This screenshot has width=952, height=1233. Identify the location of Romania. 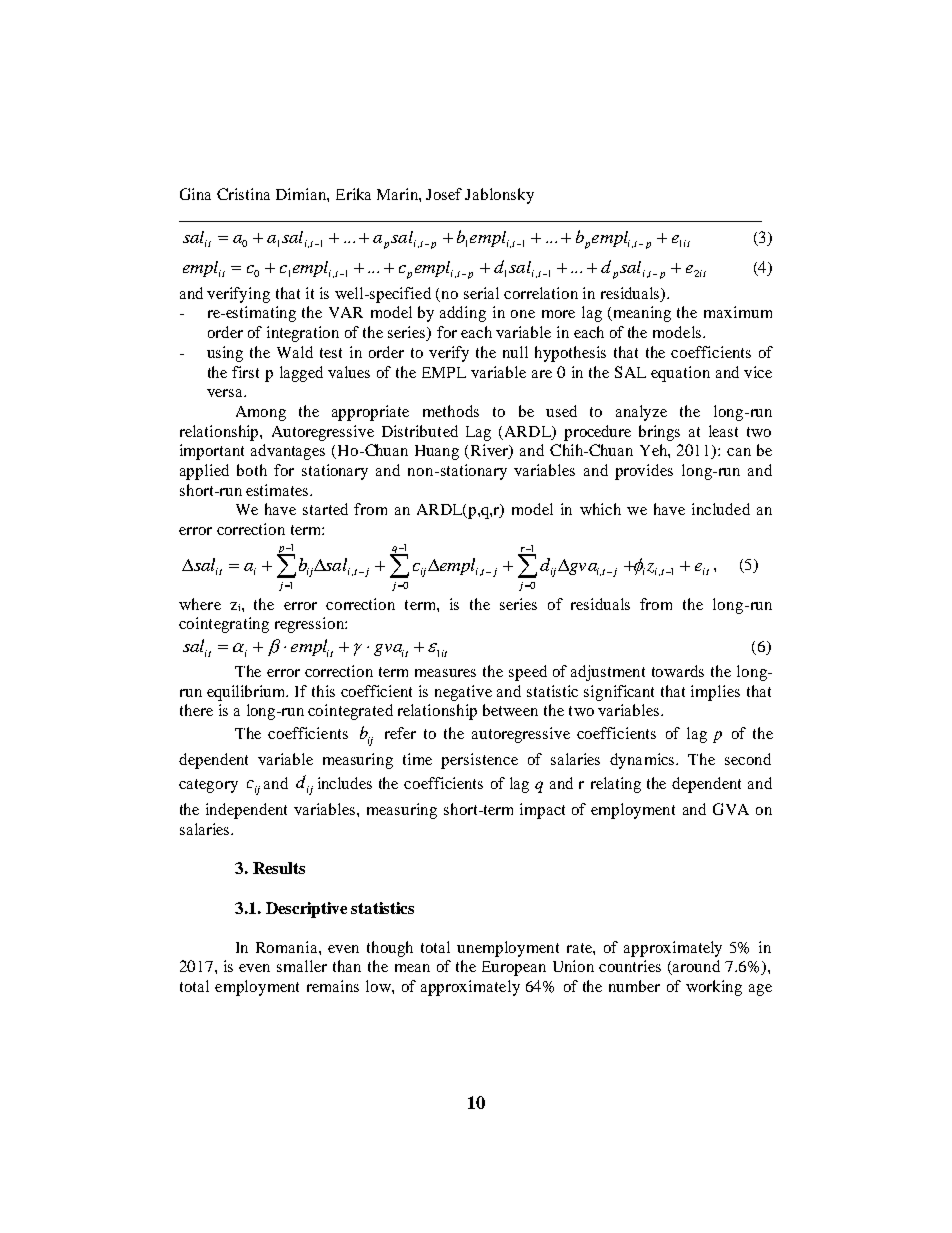
(288, 947).
